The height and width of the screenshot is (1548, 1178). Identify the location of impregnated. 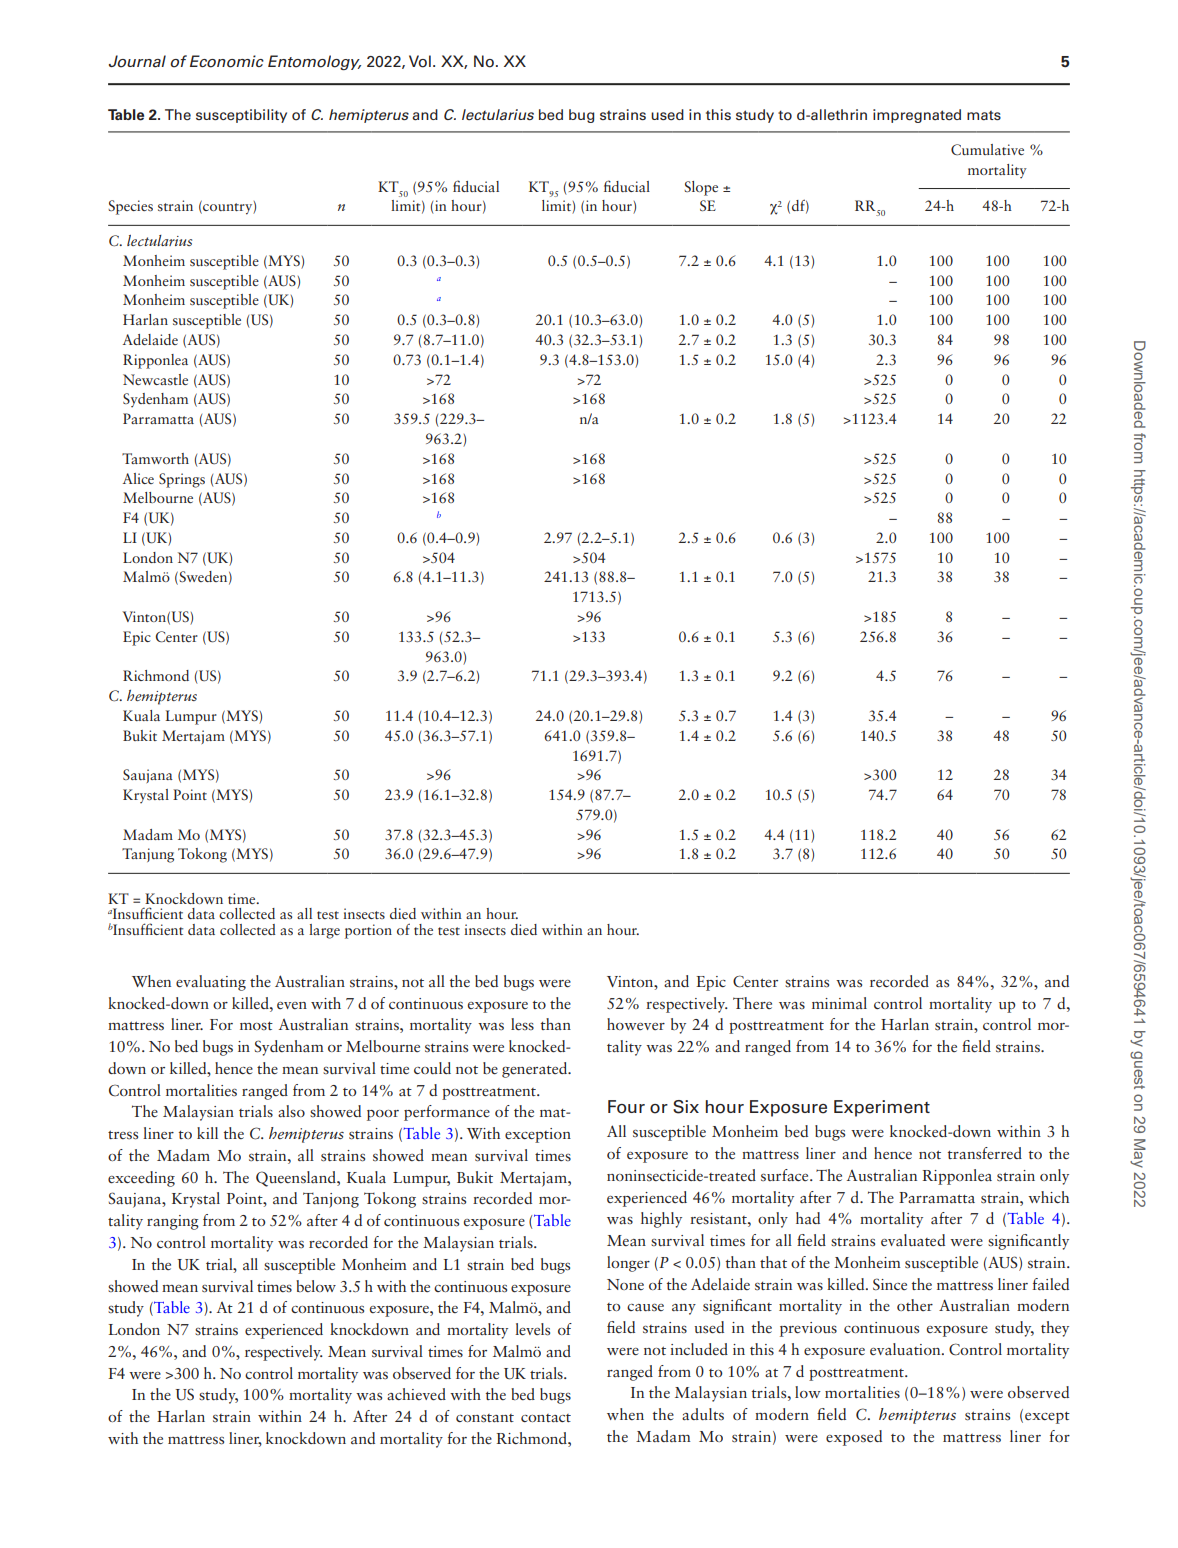
(917, 116).
